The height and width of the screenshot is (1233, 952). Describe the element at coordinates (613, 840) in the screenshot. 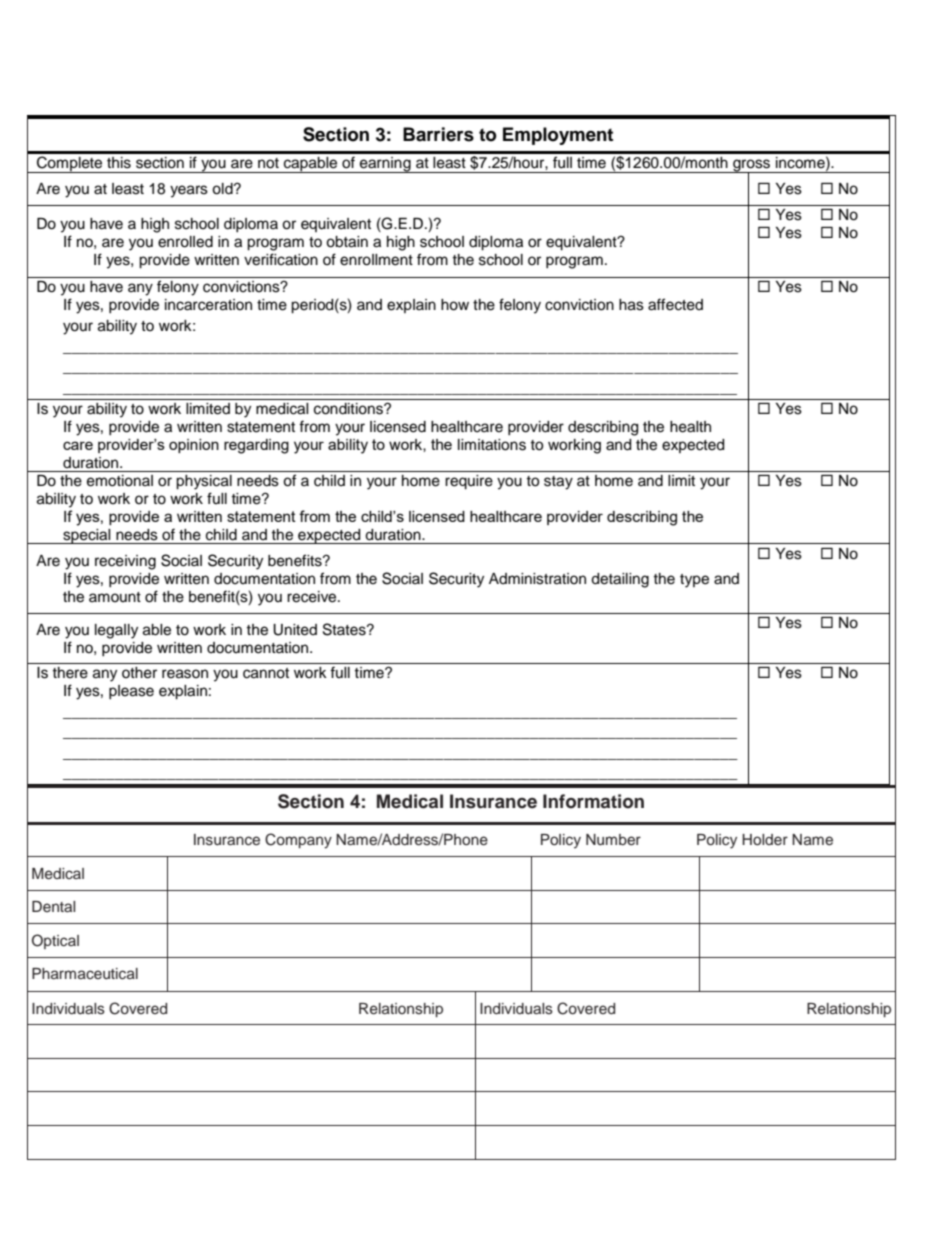

I see `Number` at that location.
